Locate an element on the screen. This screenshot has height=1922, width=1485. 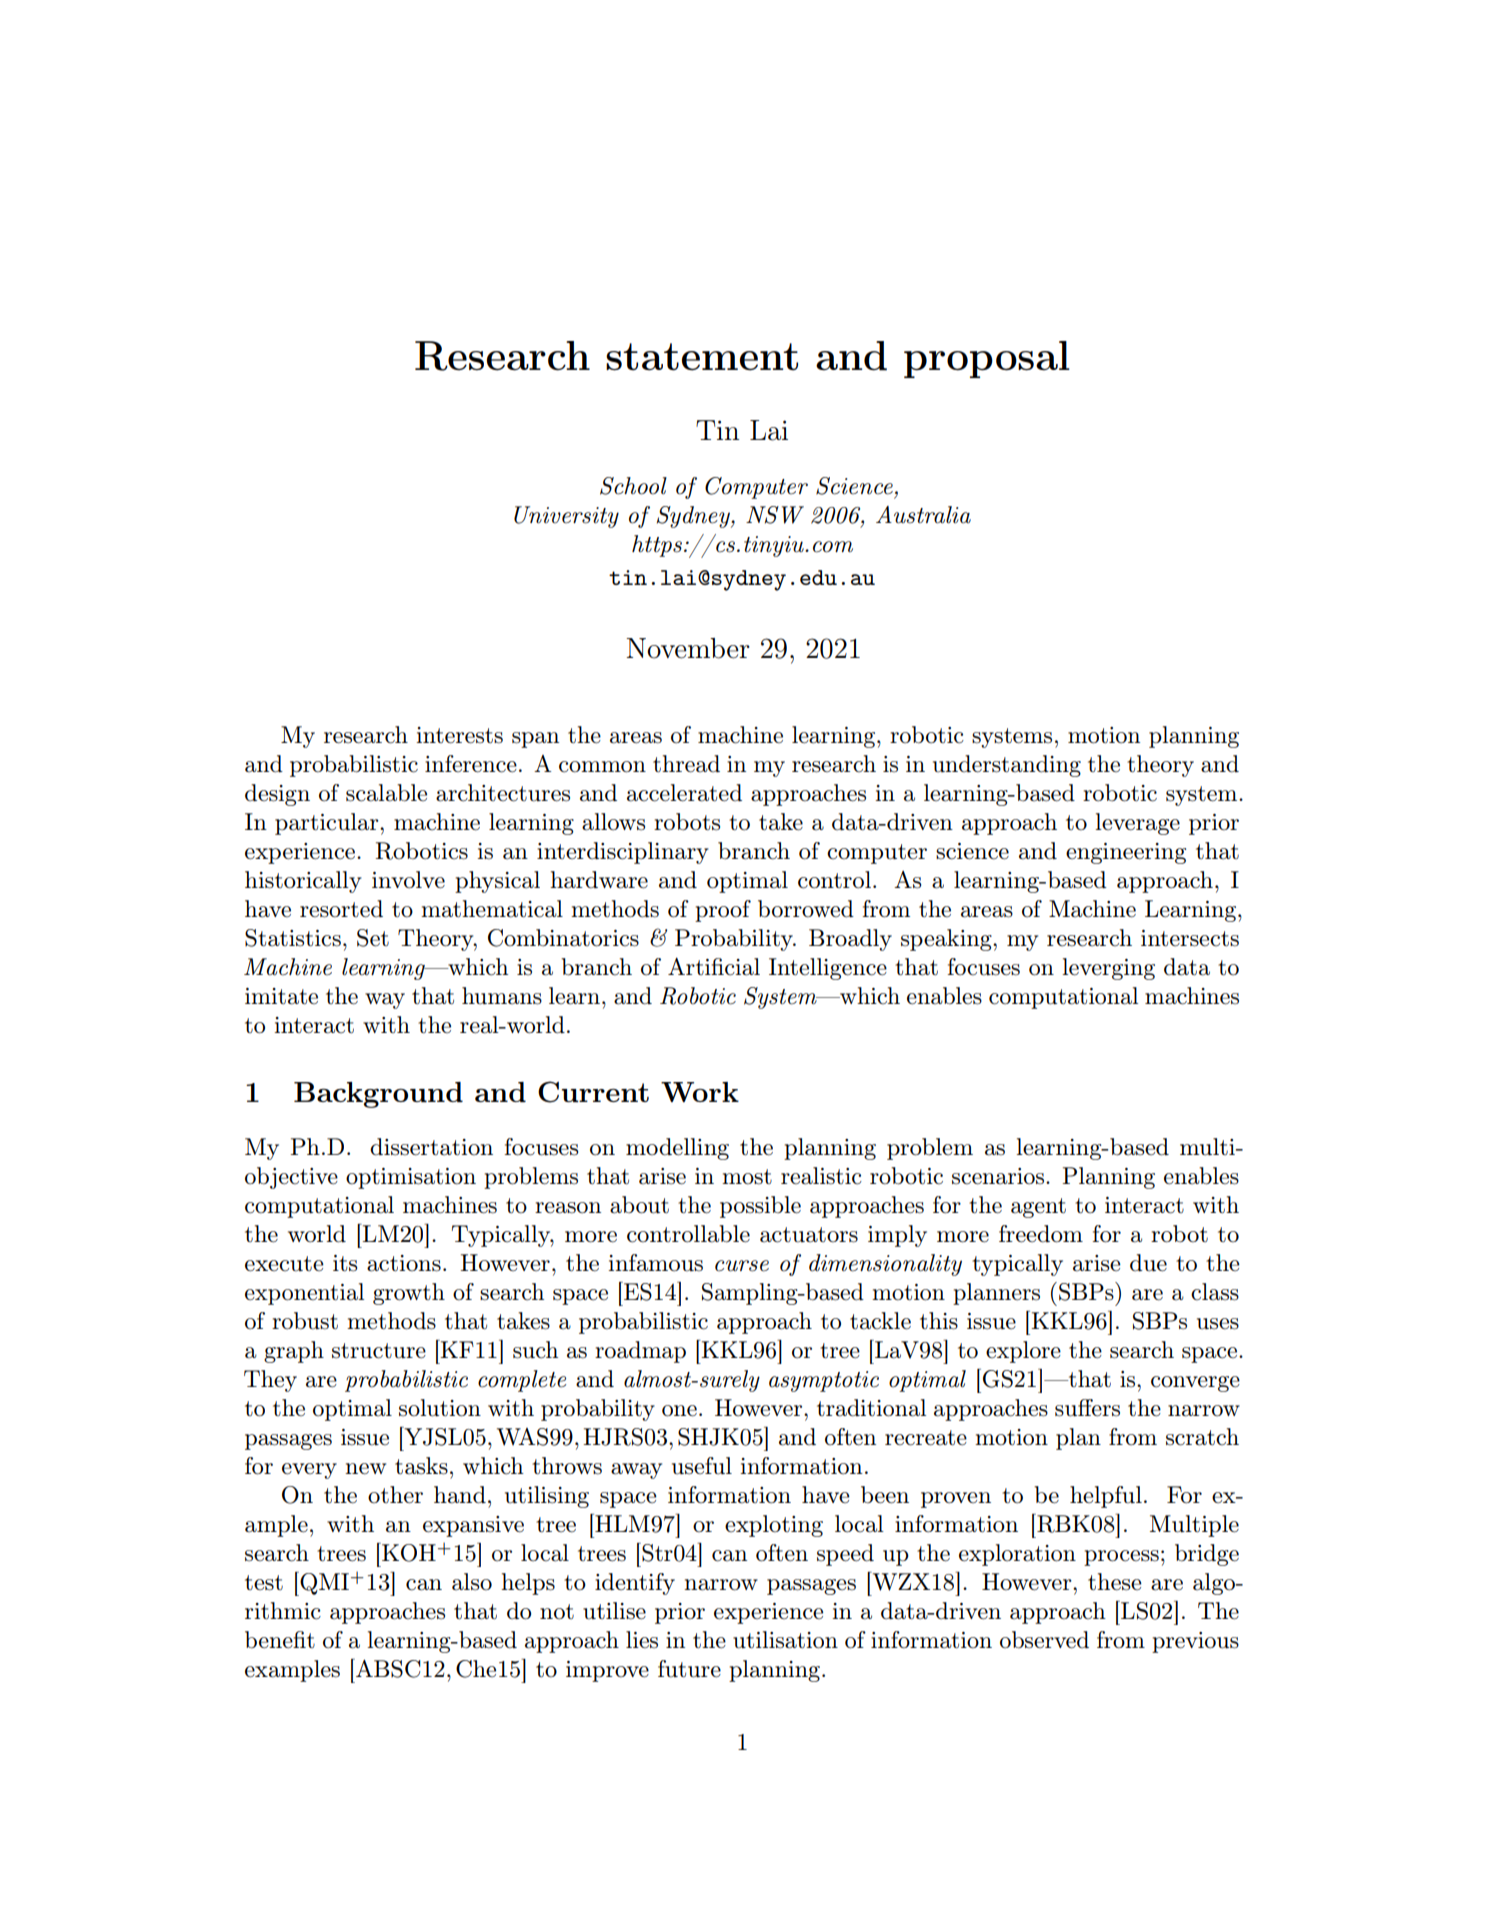
statement is located at coordinates (702, 357).
